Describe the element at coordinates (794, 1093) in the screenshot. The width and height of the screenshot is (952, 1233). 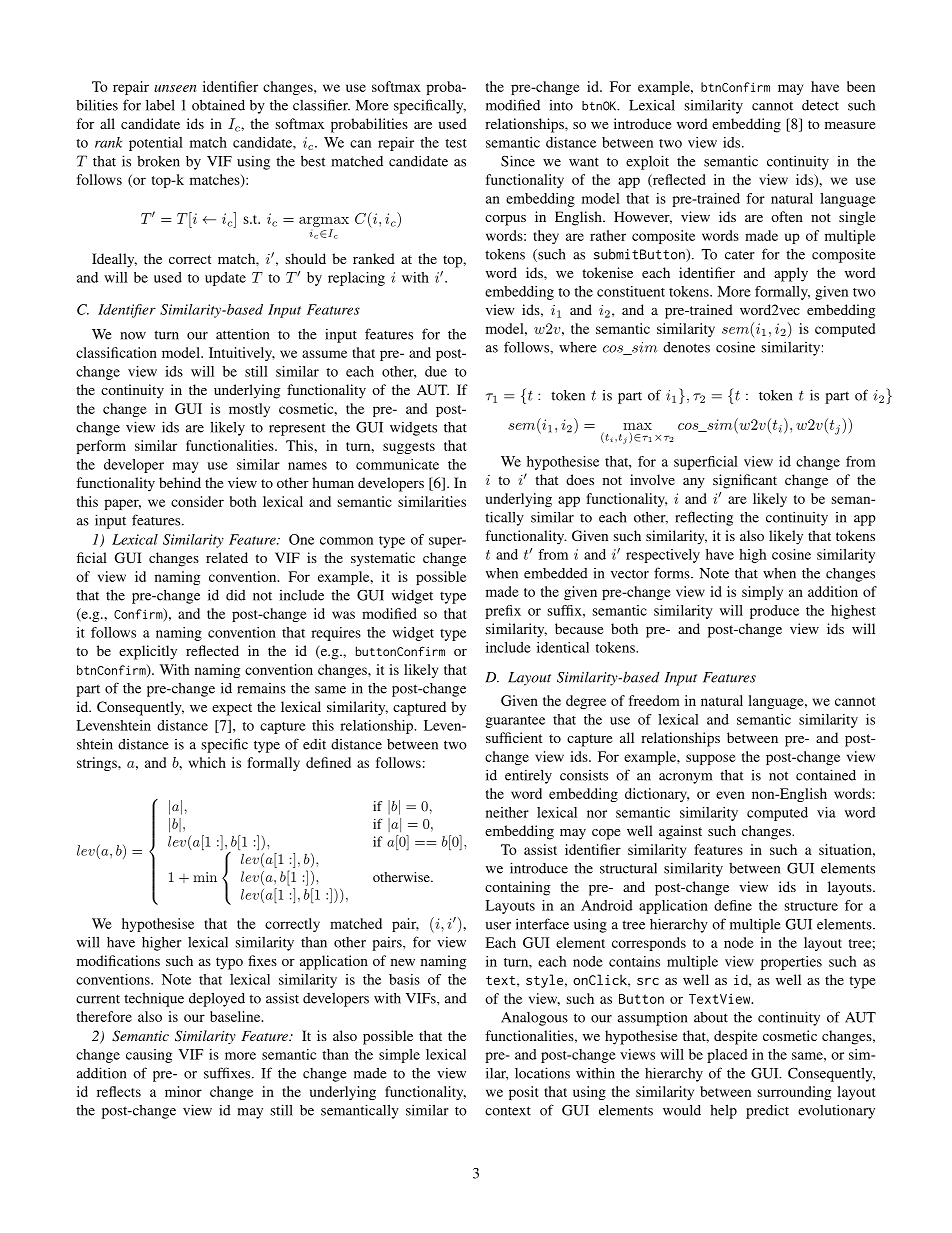
I see `surrounding` at that location.
